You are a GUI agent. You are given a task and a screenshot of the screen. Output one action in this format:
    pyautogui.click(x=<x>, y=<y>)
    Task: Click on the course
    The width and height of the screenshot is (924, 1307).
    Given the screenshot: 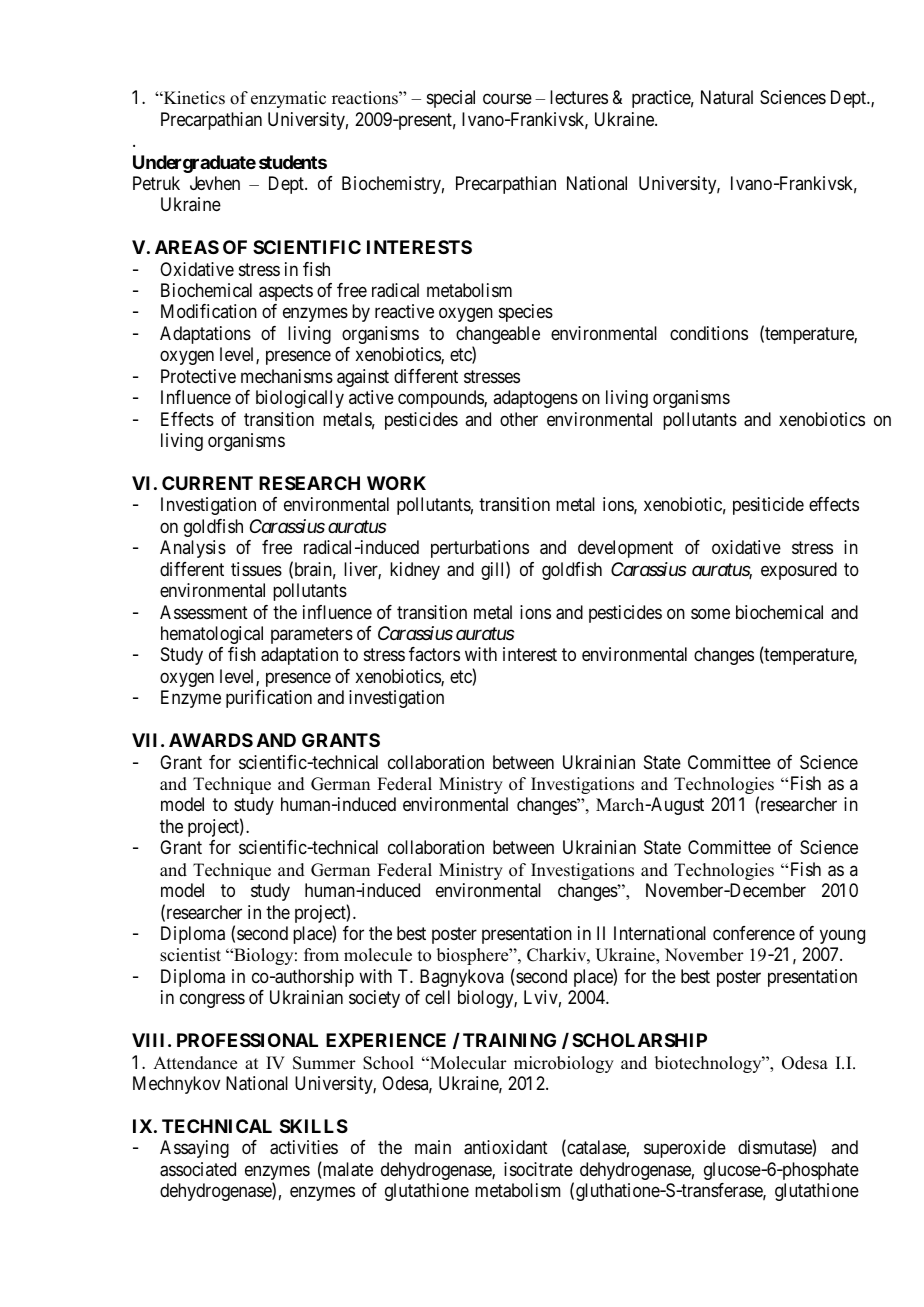 What is the action you would take?
    pyautogui.click(x=507, y=99)
